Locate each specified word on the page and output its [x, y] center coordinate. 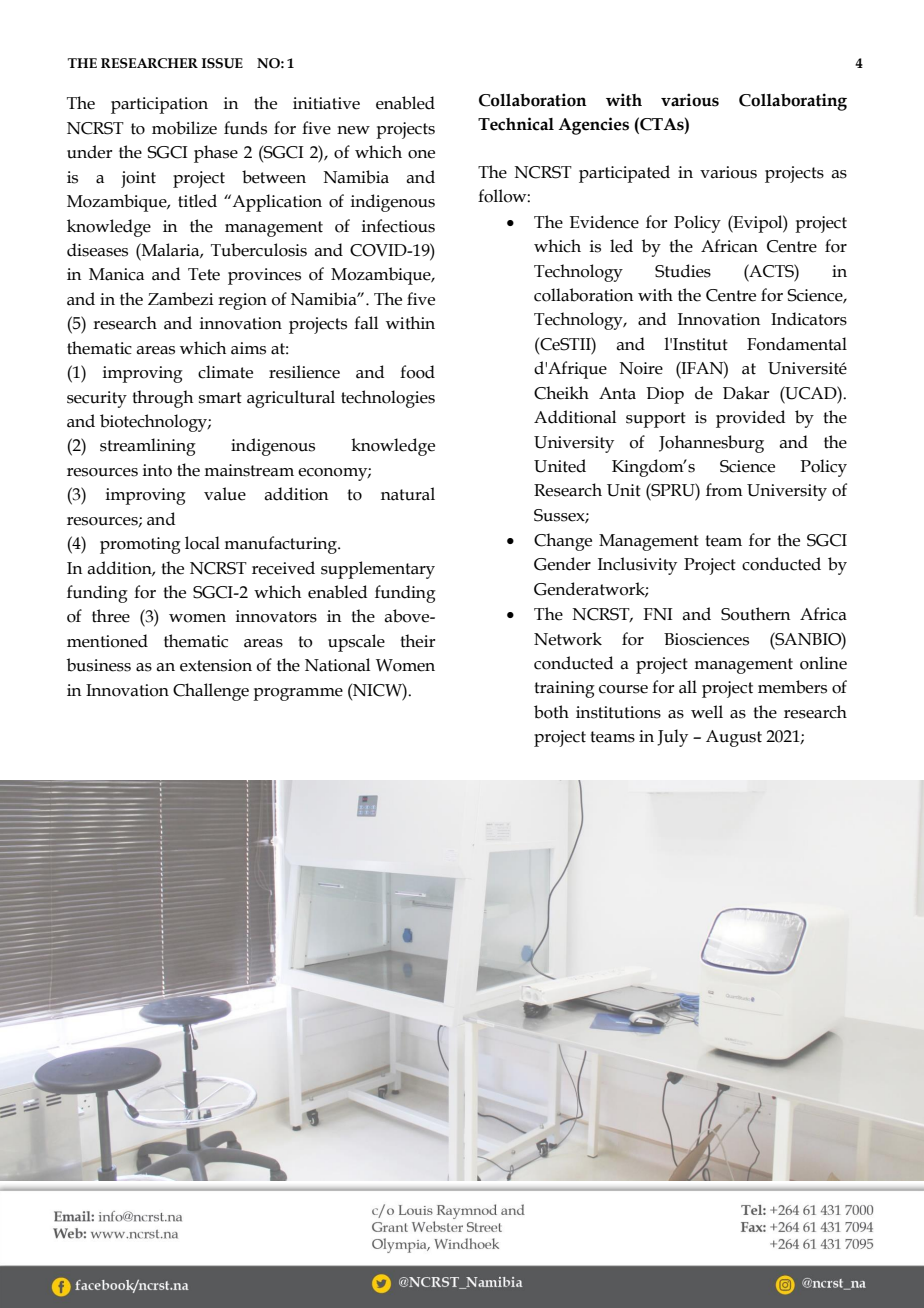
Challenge [211, 692]
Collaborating [793, 102]
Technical [516, 124]
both [551, 712]
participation [159, 105]
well [707, 712]
